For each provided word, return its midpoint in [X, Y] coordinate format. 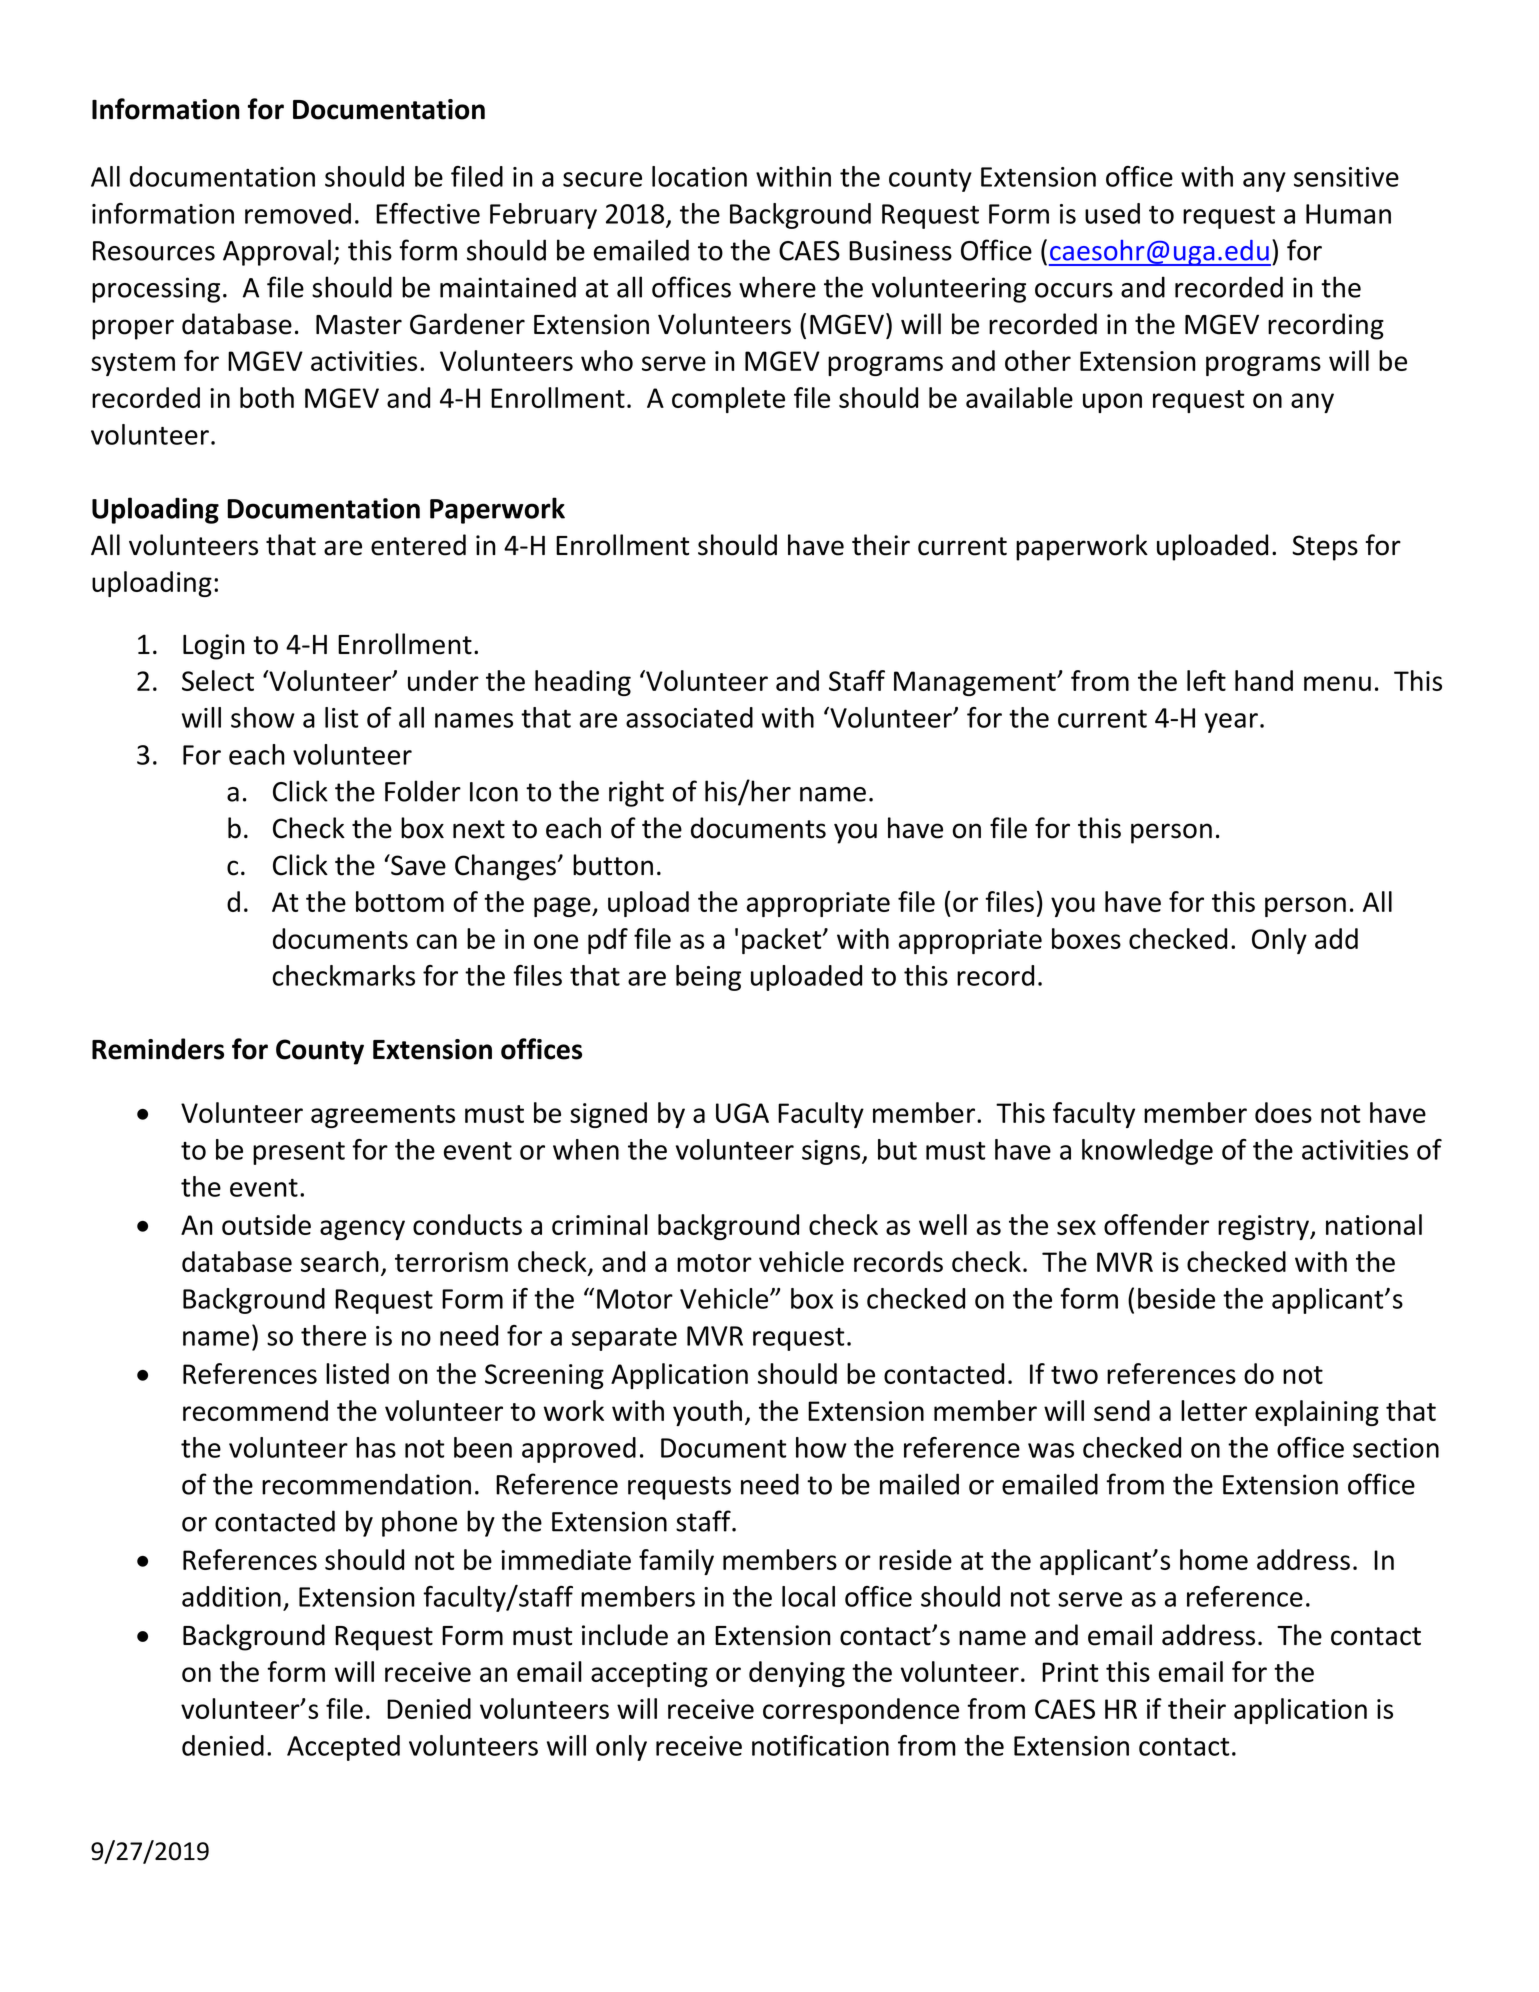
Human [1348, 214]
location [699, 176]
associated [689, 717]
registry [1264, 1227]
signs [832, 1152]
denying [797, 1674]
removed [298, 213]
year [1231, 723]
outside [266, 1224]
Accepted [343, 1748]
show [263, 717]
